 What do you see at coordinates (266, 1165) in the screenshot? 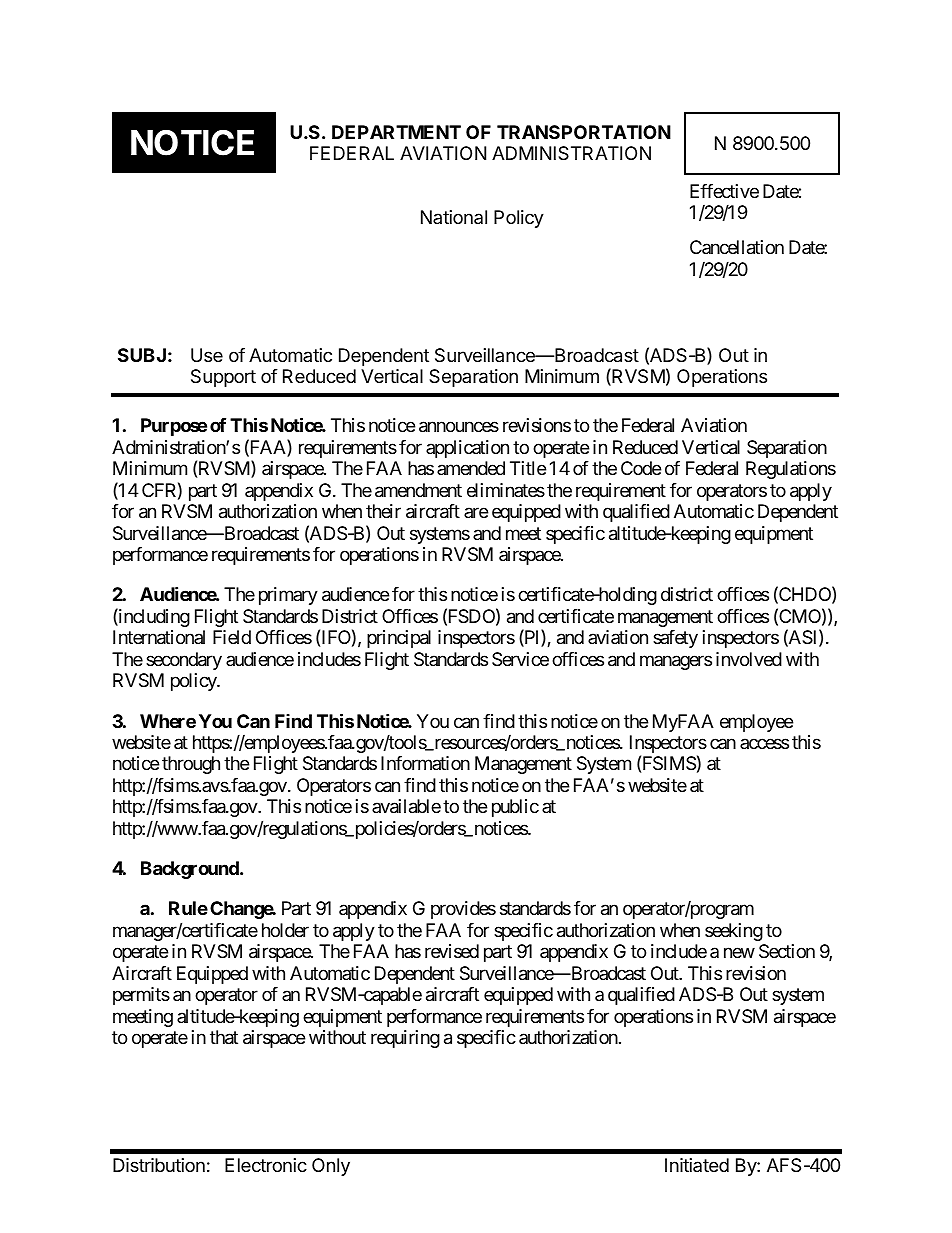
I see `Electronic` at bounding box center [266, 1165].
